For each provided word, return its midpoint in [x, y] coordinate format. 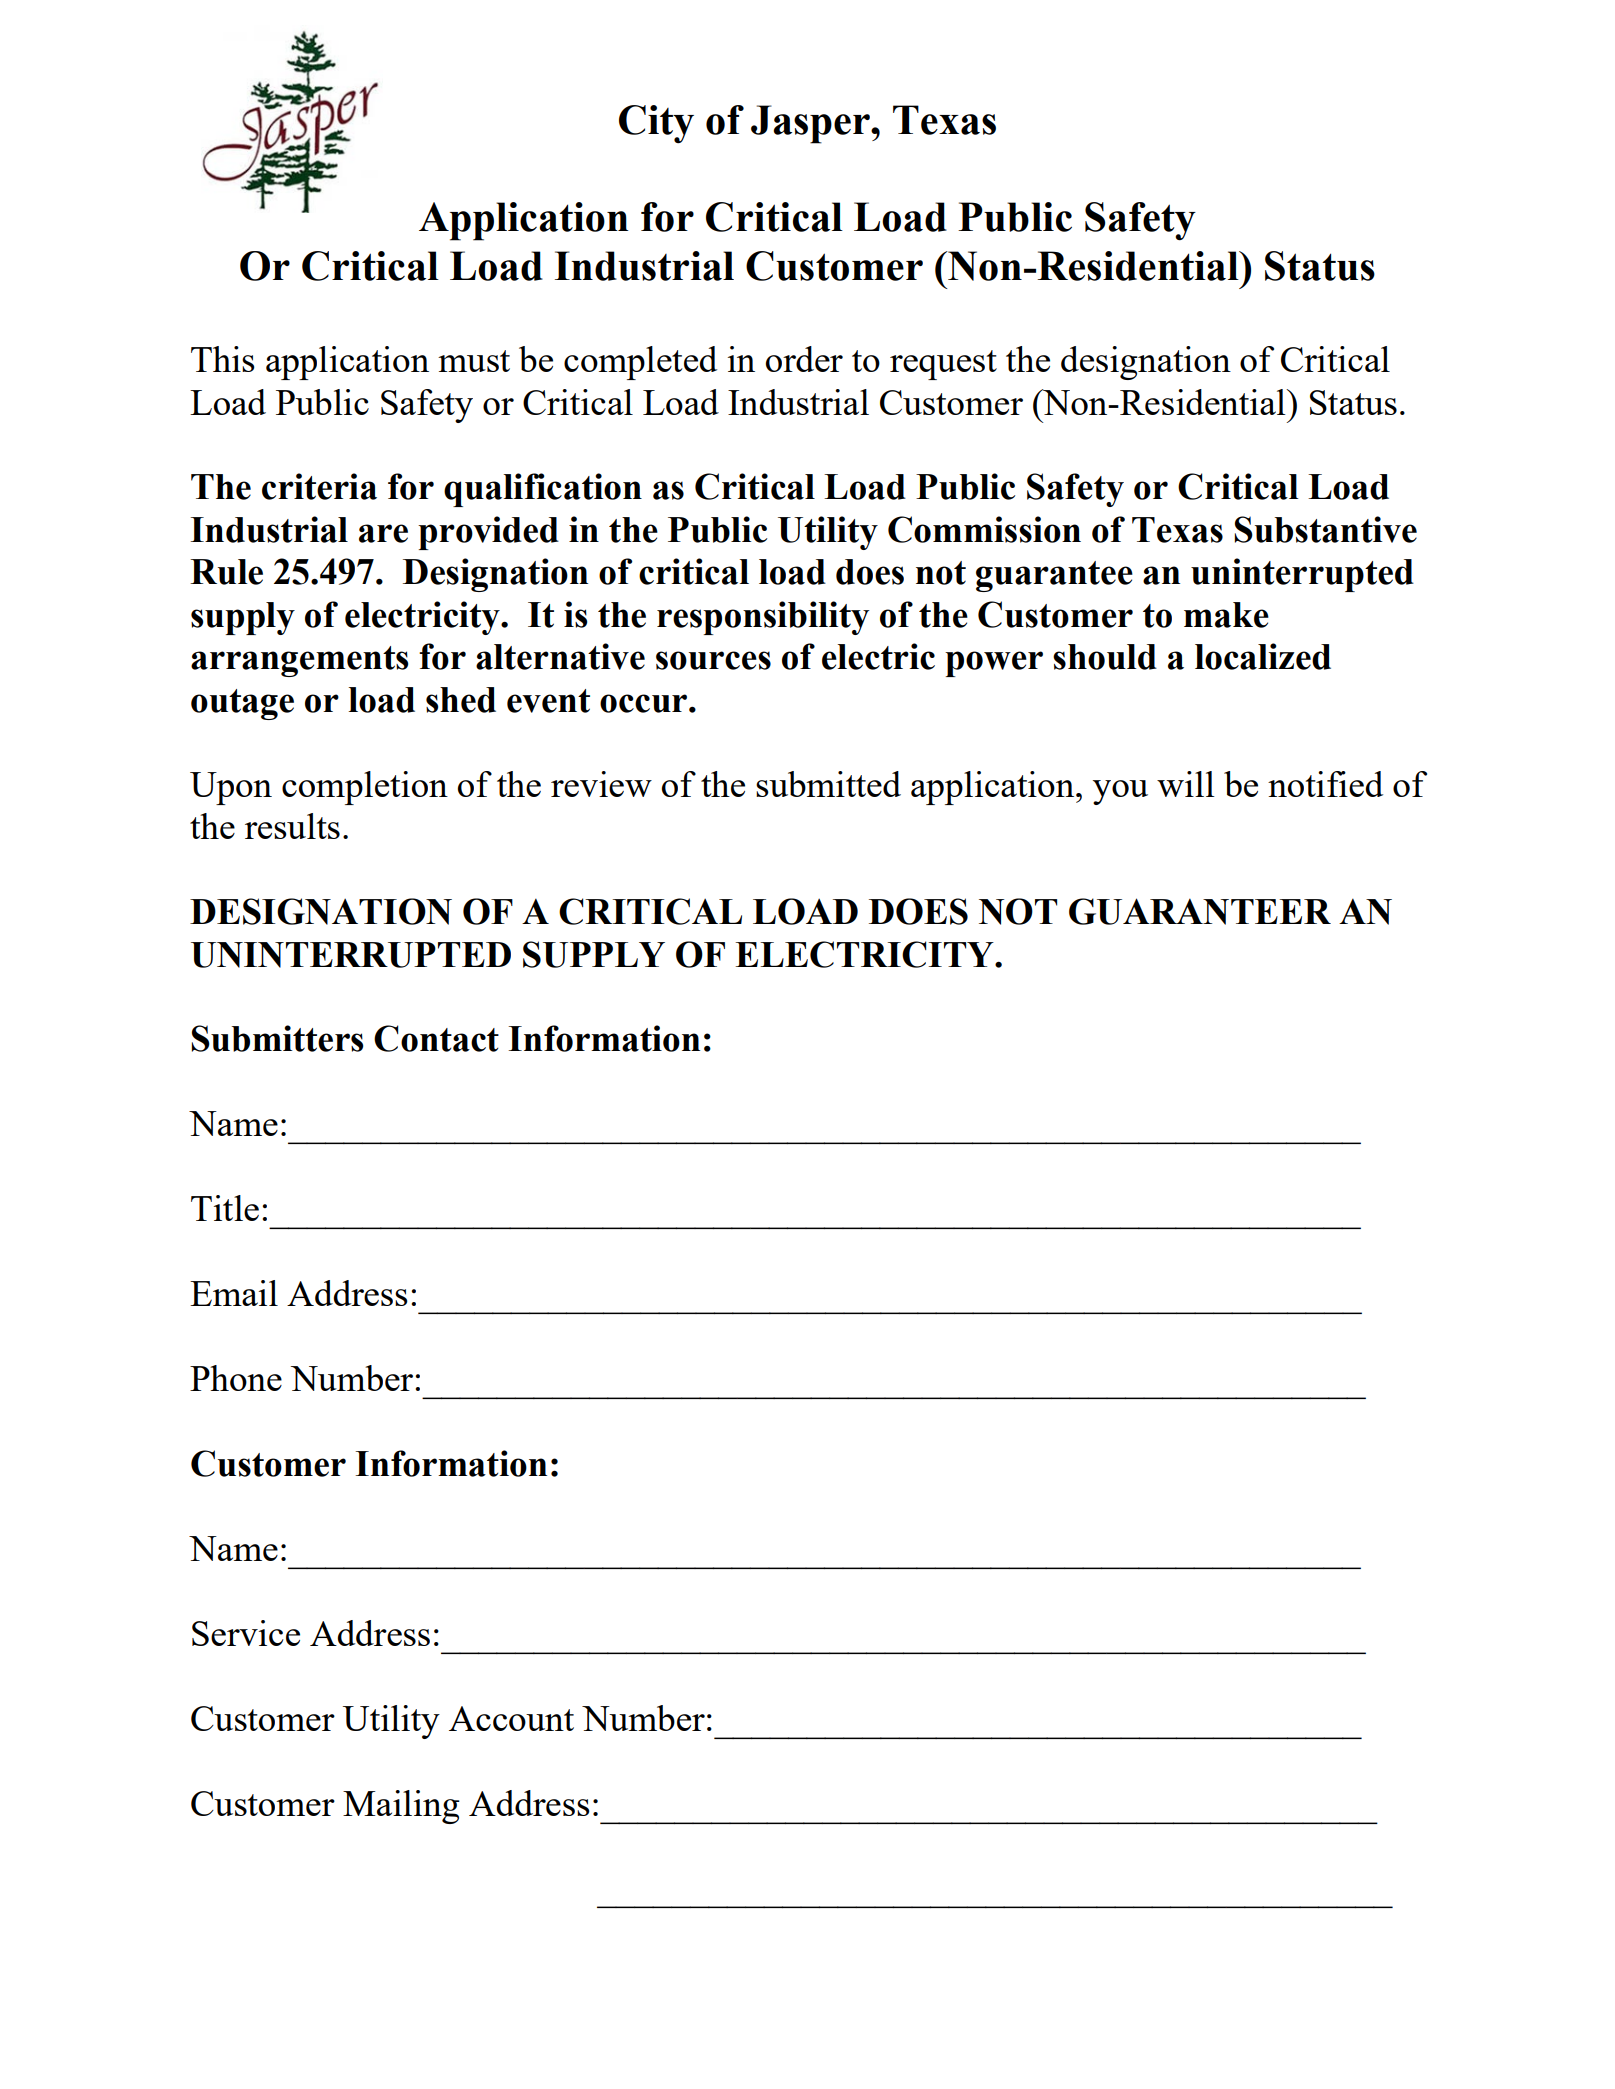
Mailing [401, 1807]
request [943, 365]
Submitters [277, 1038]
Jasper [811, 124]
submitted [828, 784]
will [1186, 784]
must [474, 361]
